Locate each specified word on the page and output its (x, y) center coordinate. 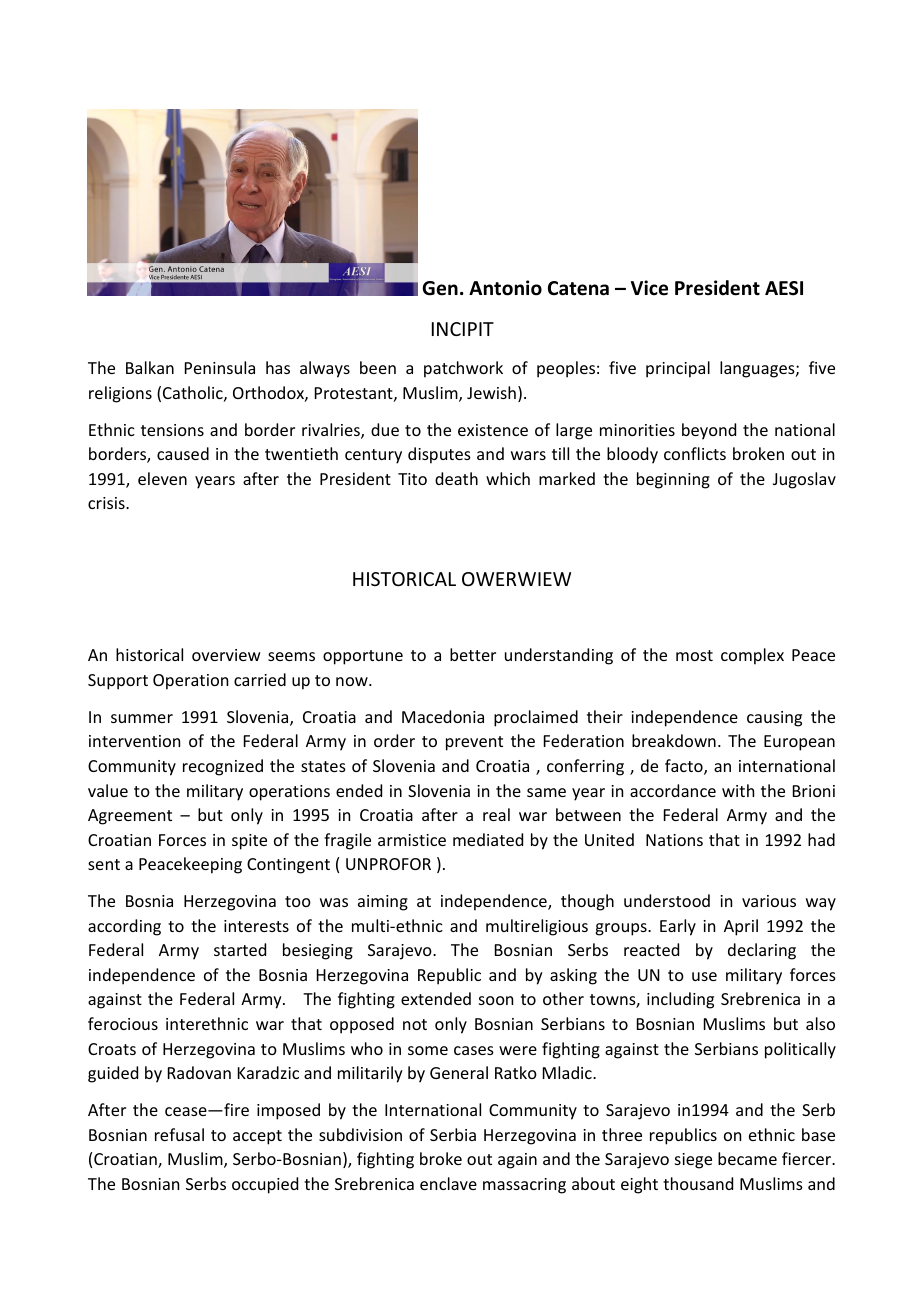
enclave (448, 1183)
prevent (474, 743)
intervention (134, 741)
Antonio (505, 288)
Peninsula (220, 367)
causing (774, 719)
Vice (649, 288)
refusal (179, 1134)
